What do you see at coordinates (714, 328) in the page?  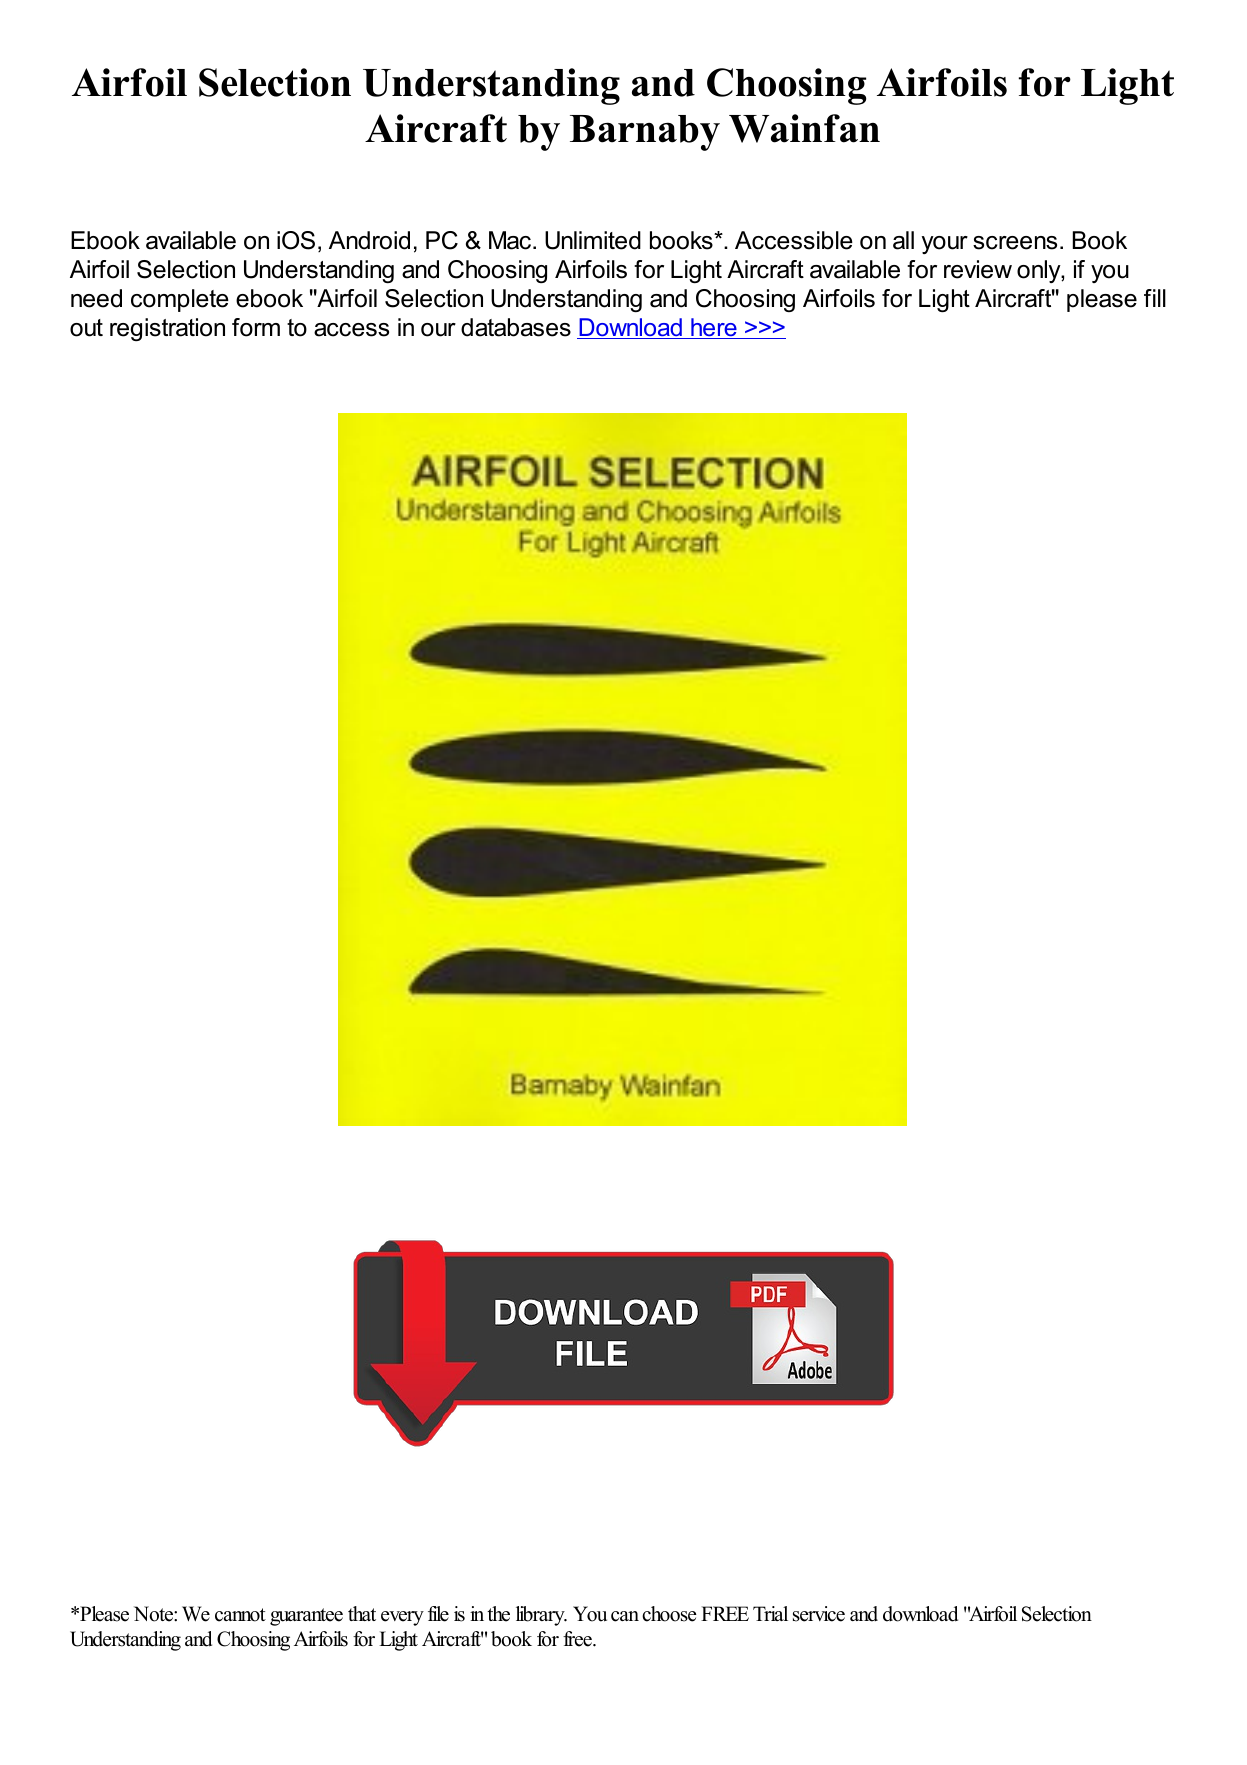 I see `here` at bounding box center [714, 328].
